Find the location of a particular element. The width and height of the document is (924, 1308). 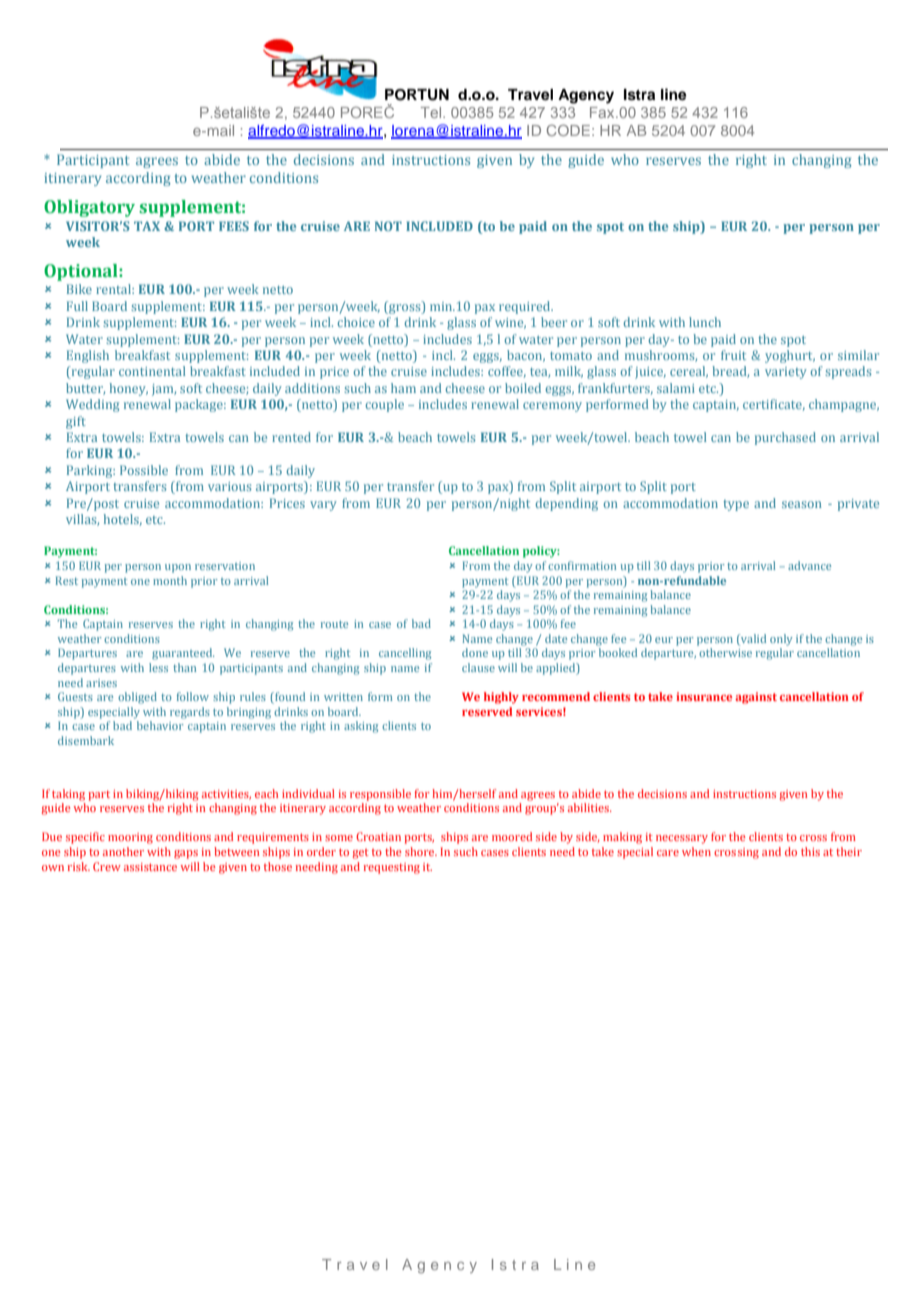

done is located at coordinates (475, 652).
